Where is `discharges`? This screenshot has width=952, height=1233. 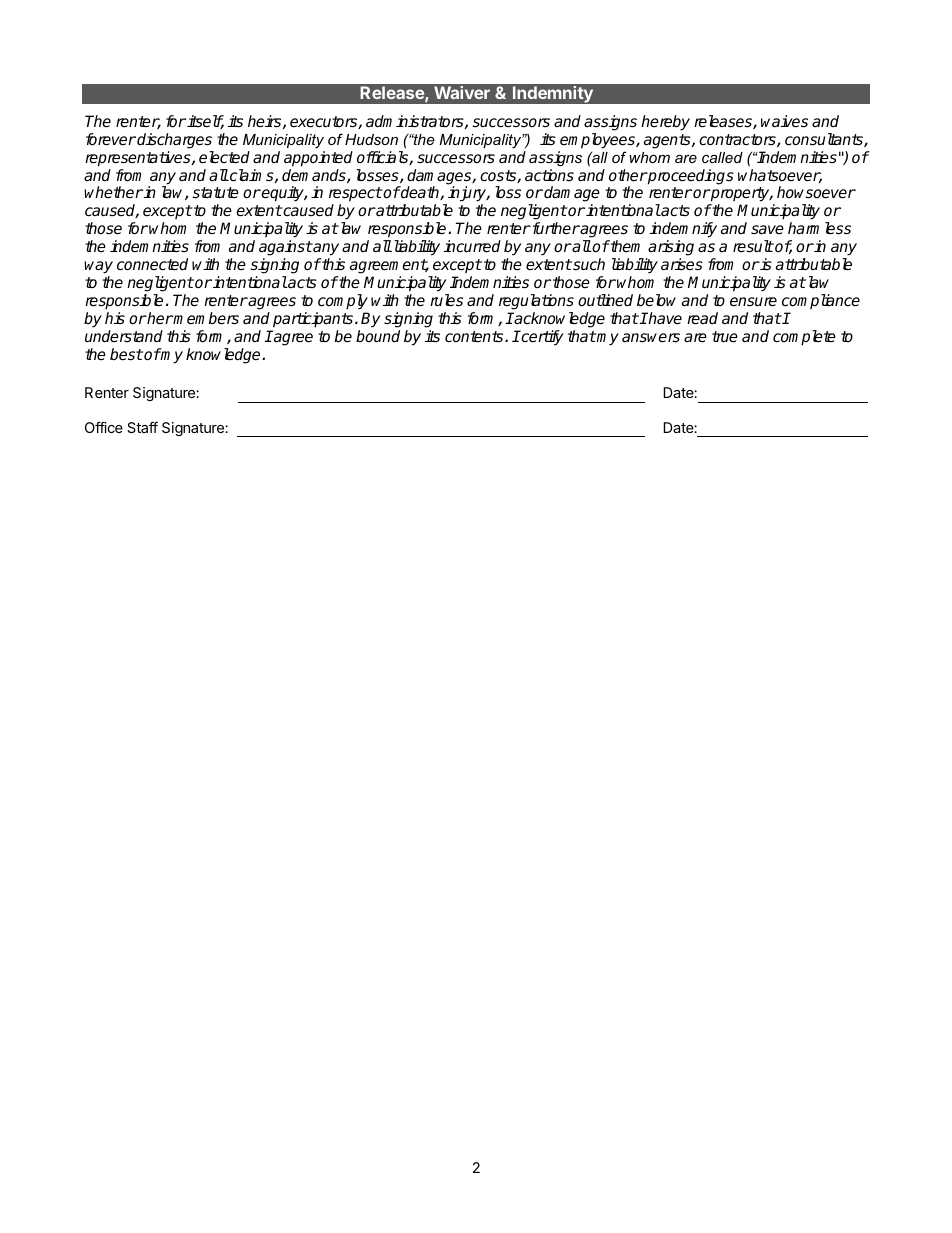
discharges is located at coordinates (173, 141).
